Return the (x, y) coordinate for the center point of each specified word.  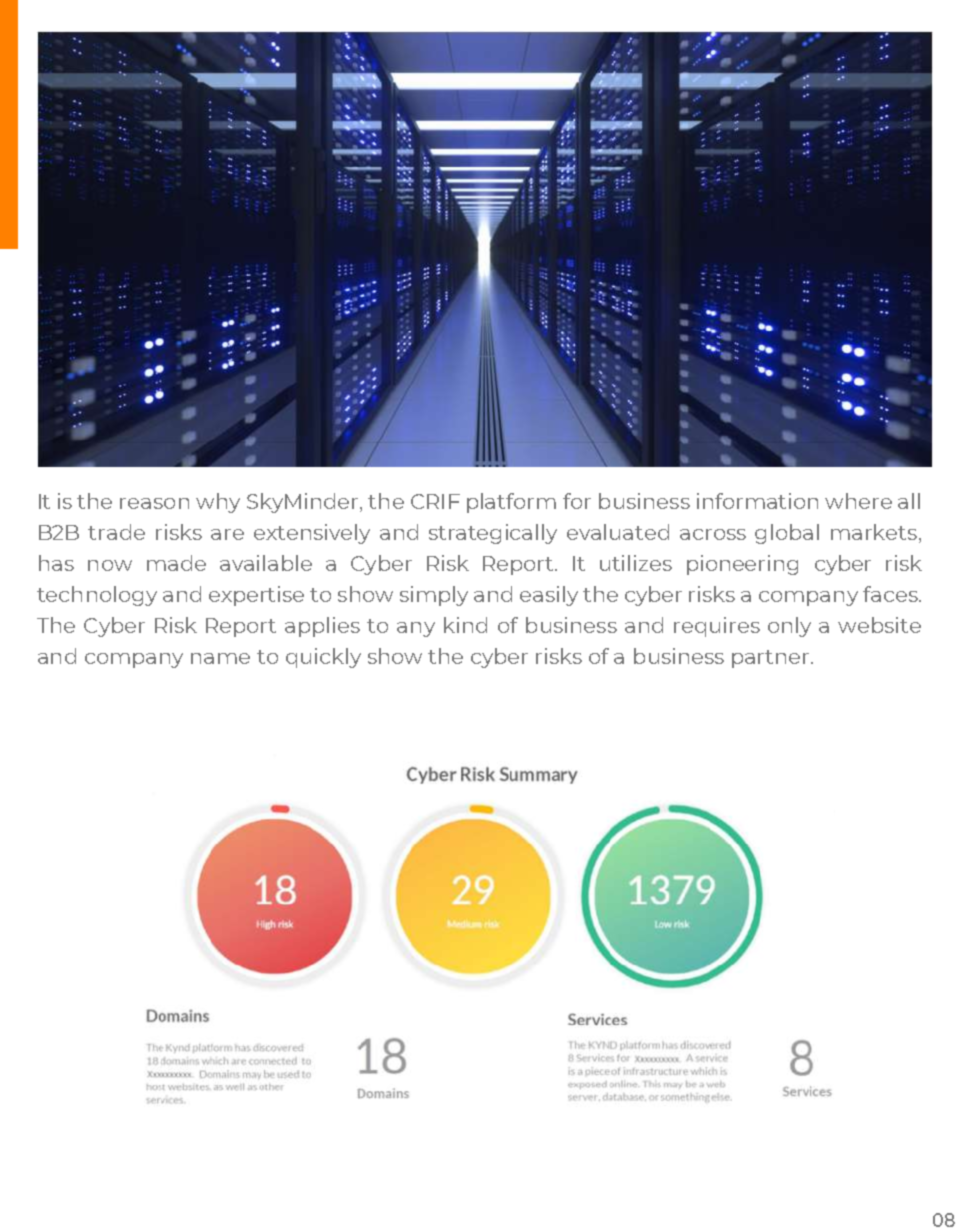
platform (511, 503)
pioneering (742, 565)
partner (772, 659)
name (220, 658)
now (110, 565)
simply (434, 596)
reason (154, 503)
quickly (323, 658)
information (757, 501)
